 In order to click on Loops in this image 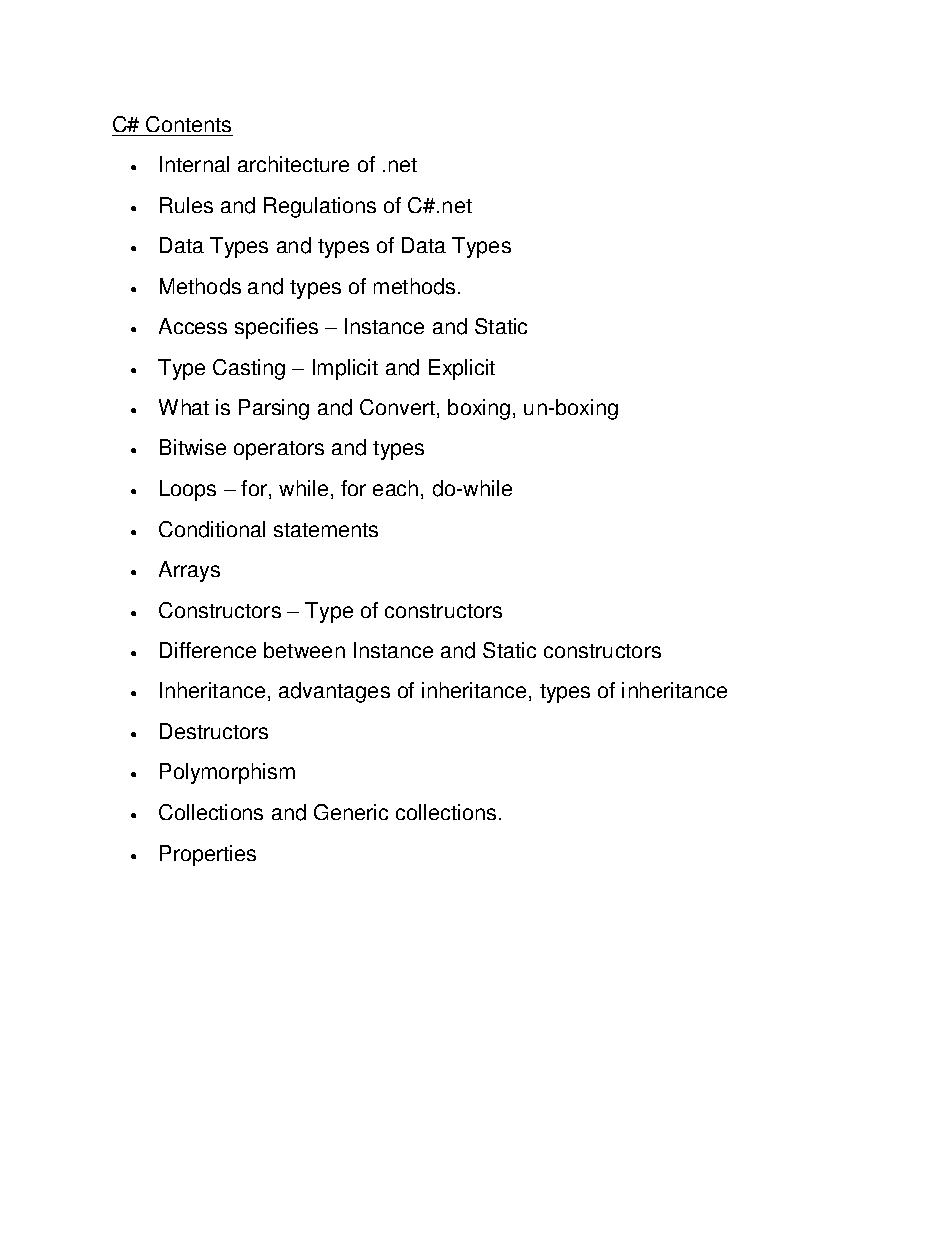, I will do `click(188, 490)`.
